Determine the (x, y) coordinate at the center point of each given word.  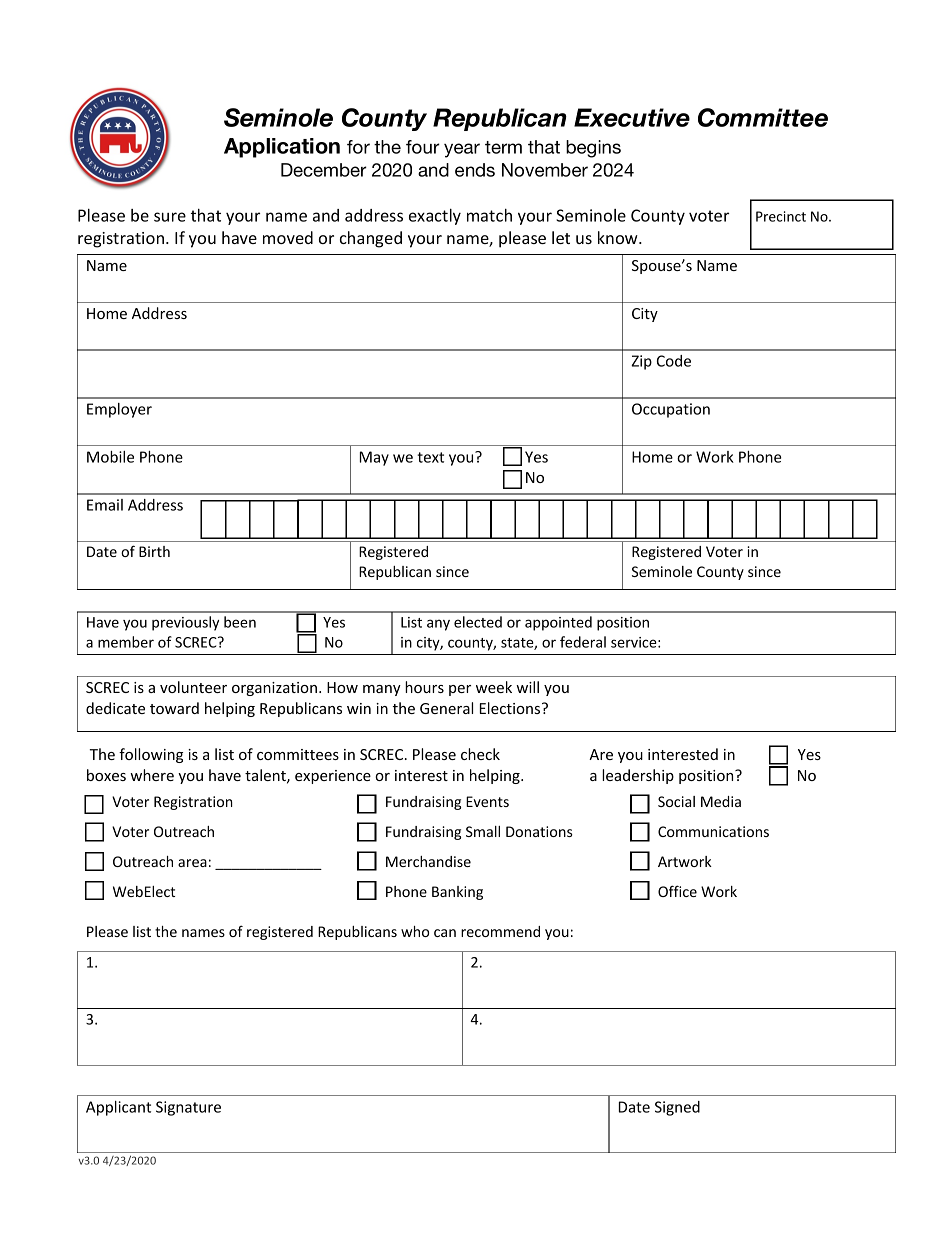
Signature (188, 1108)
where (152, 775)
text (430, 457)
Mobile (110, 457)
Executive (632, 117)
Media (721, 801)
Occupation (671, 410)
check (480, 754)
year (462, 150)
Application (282, 148)
